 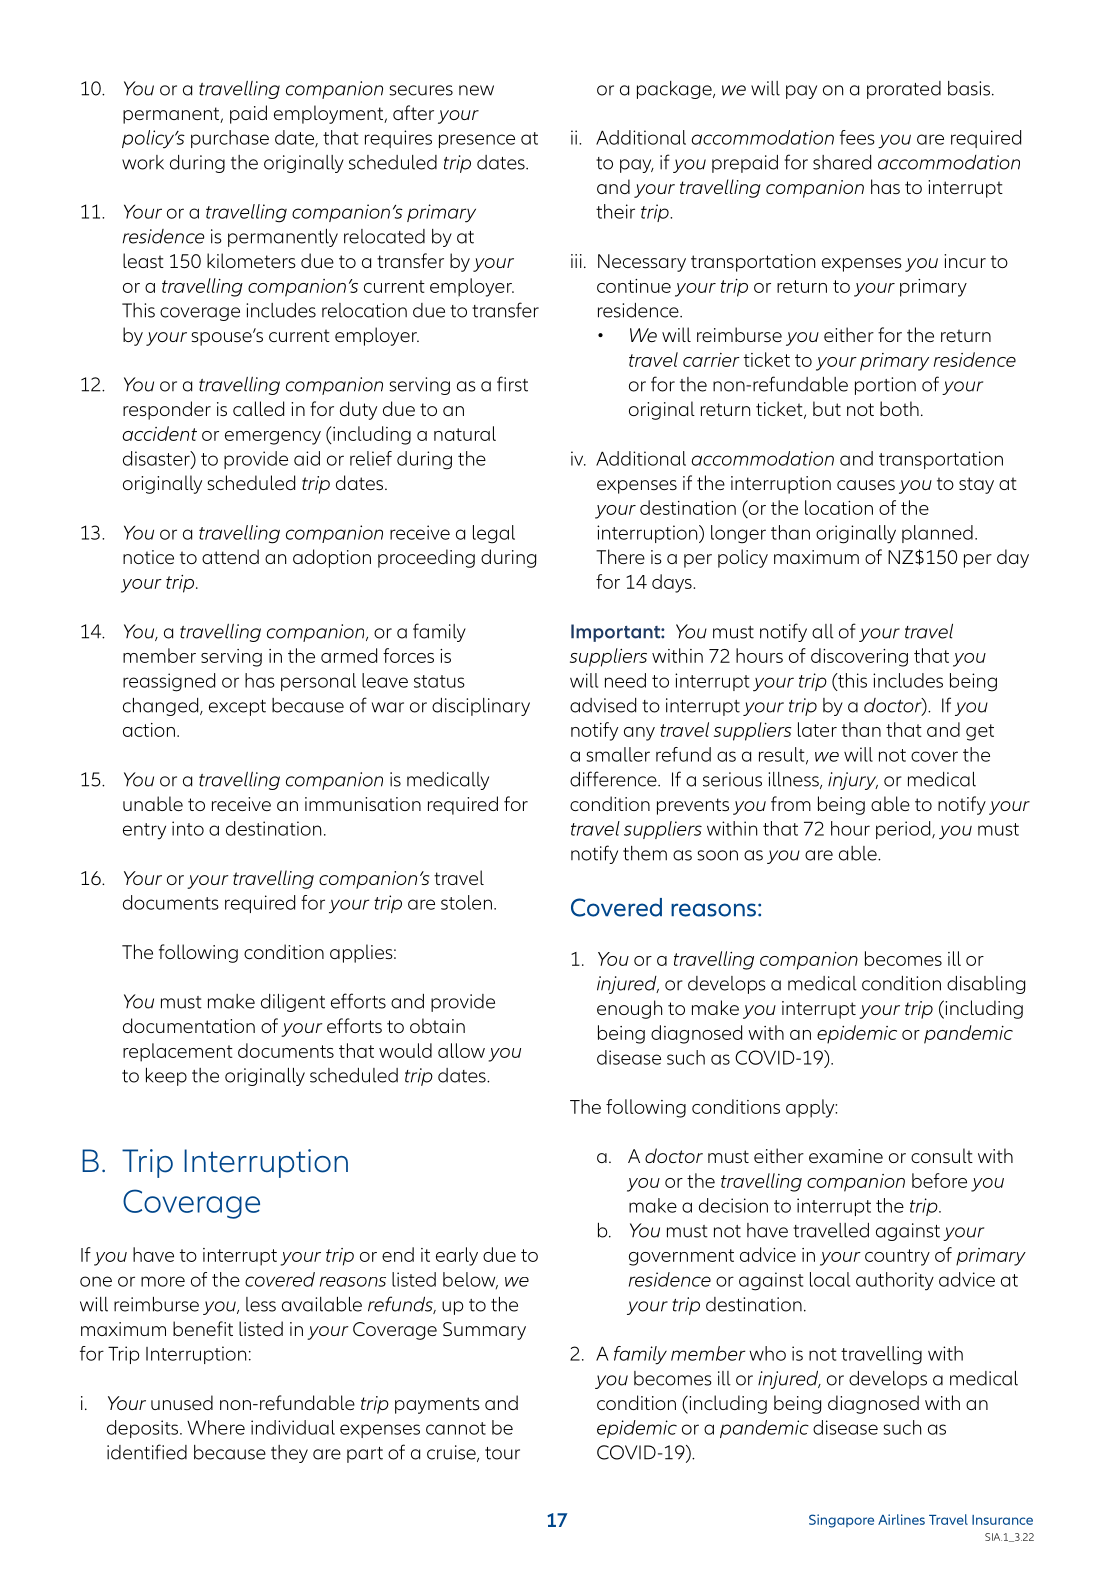 What do you see at coordinates (216, 1427) in the screenshot?
I see `Where` at bounding box center [216, 1427].
